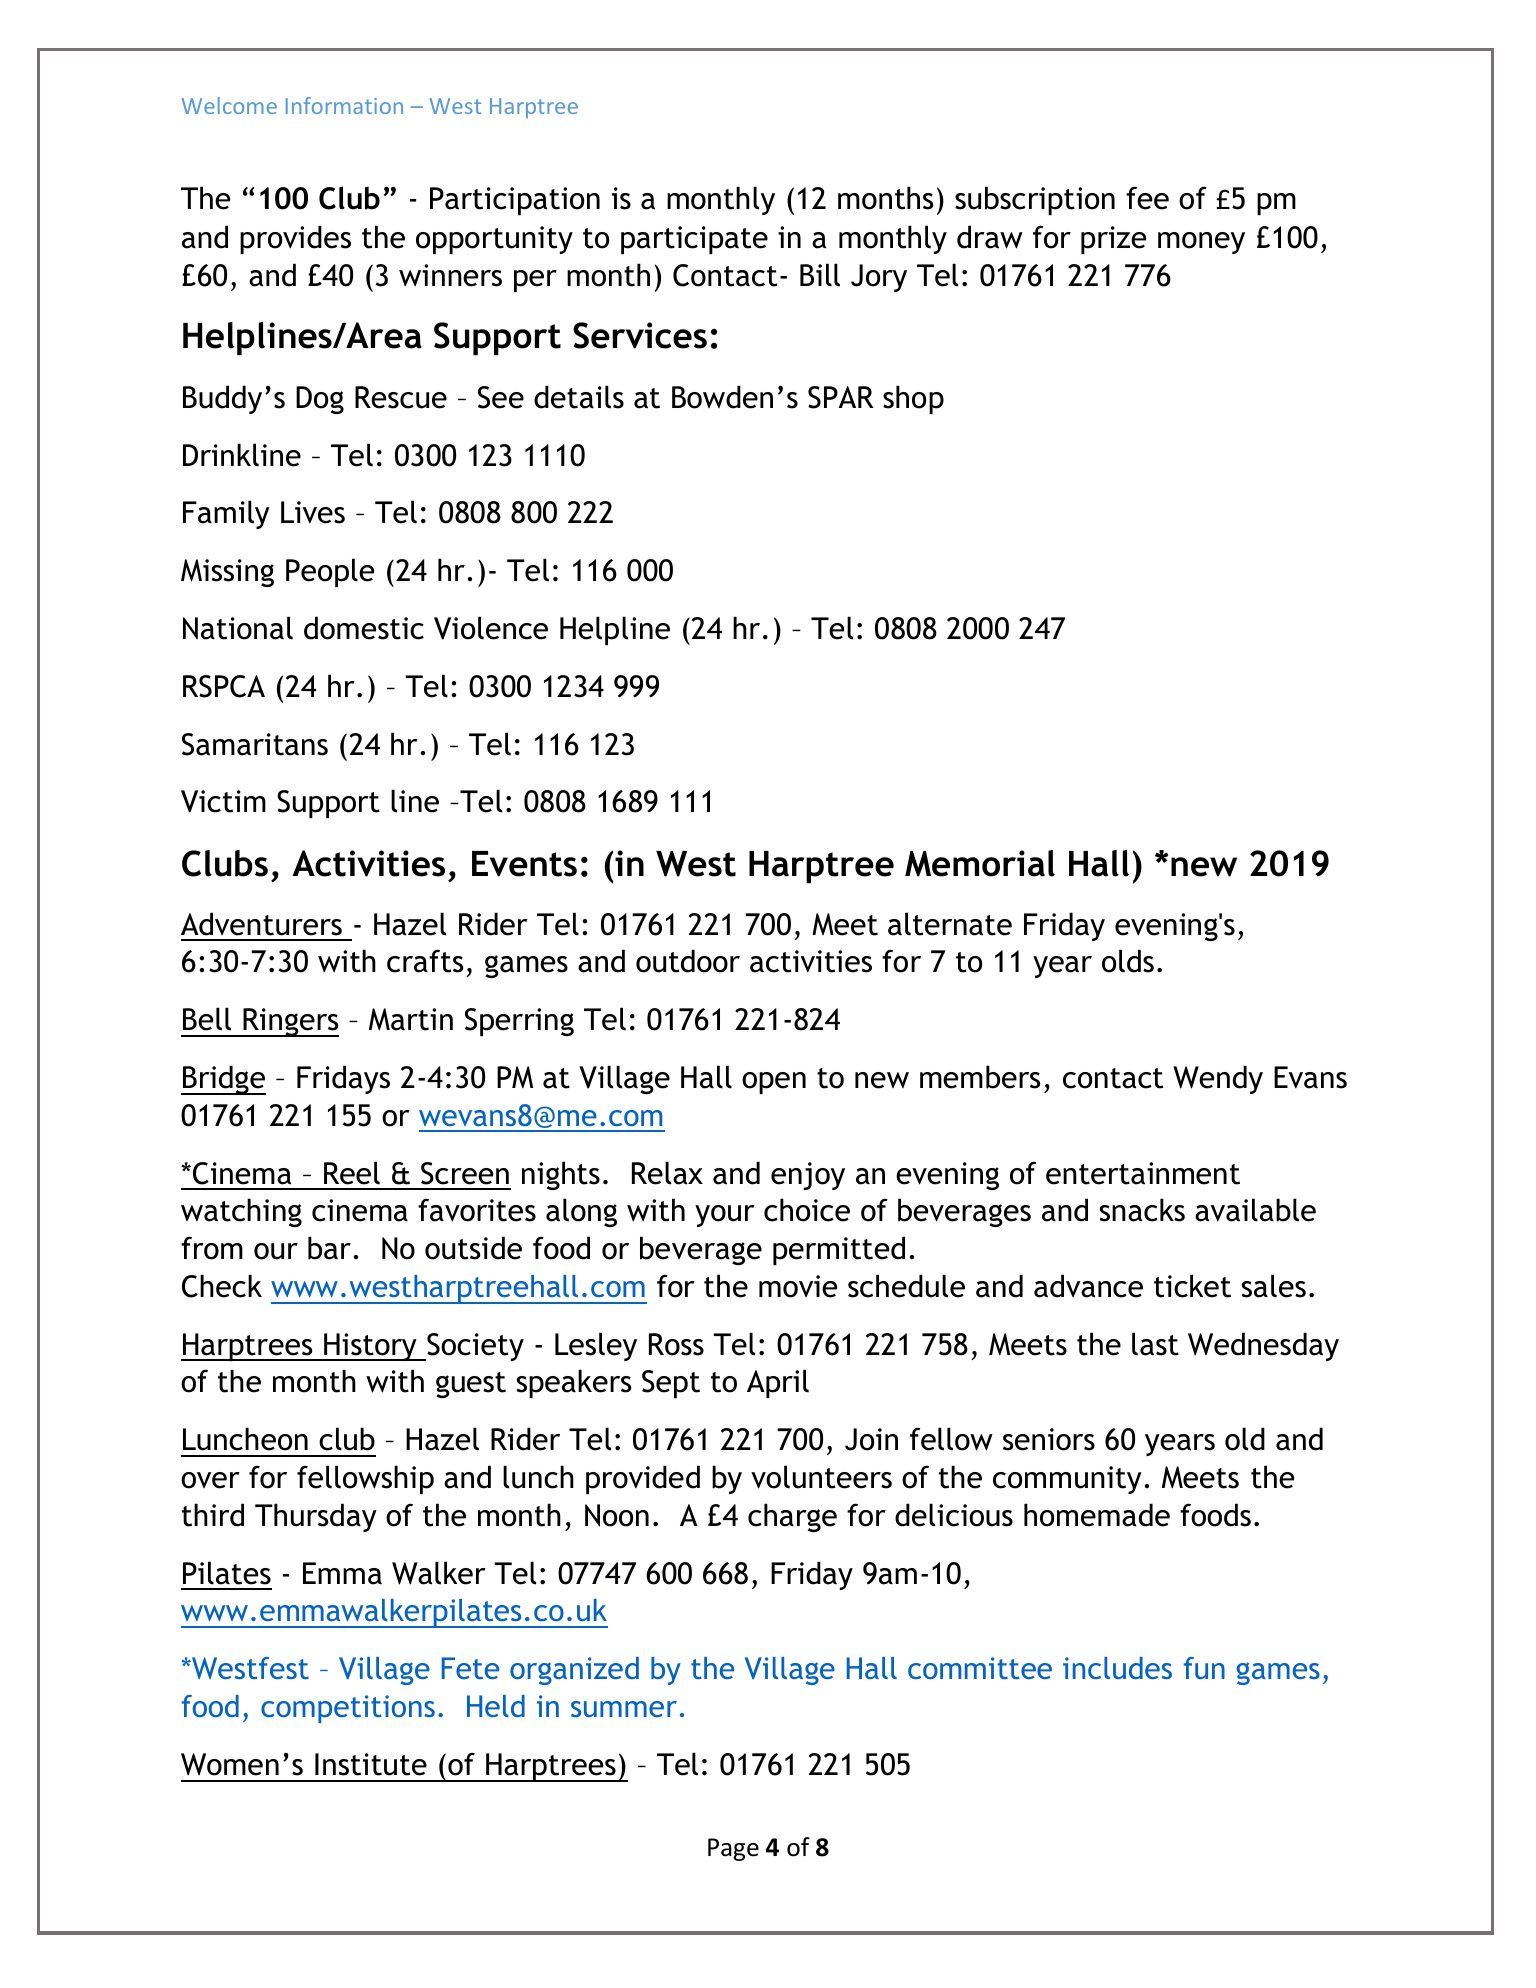  Describe the element at coordinates (491, 628) in the document. I see `Violence` at that location.
